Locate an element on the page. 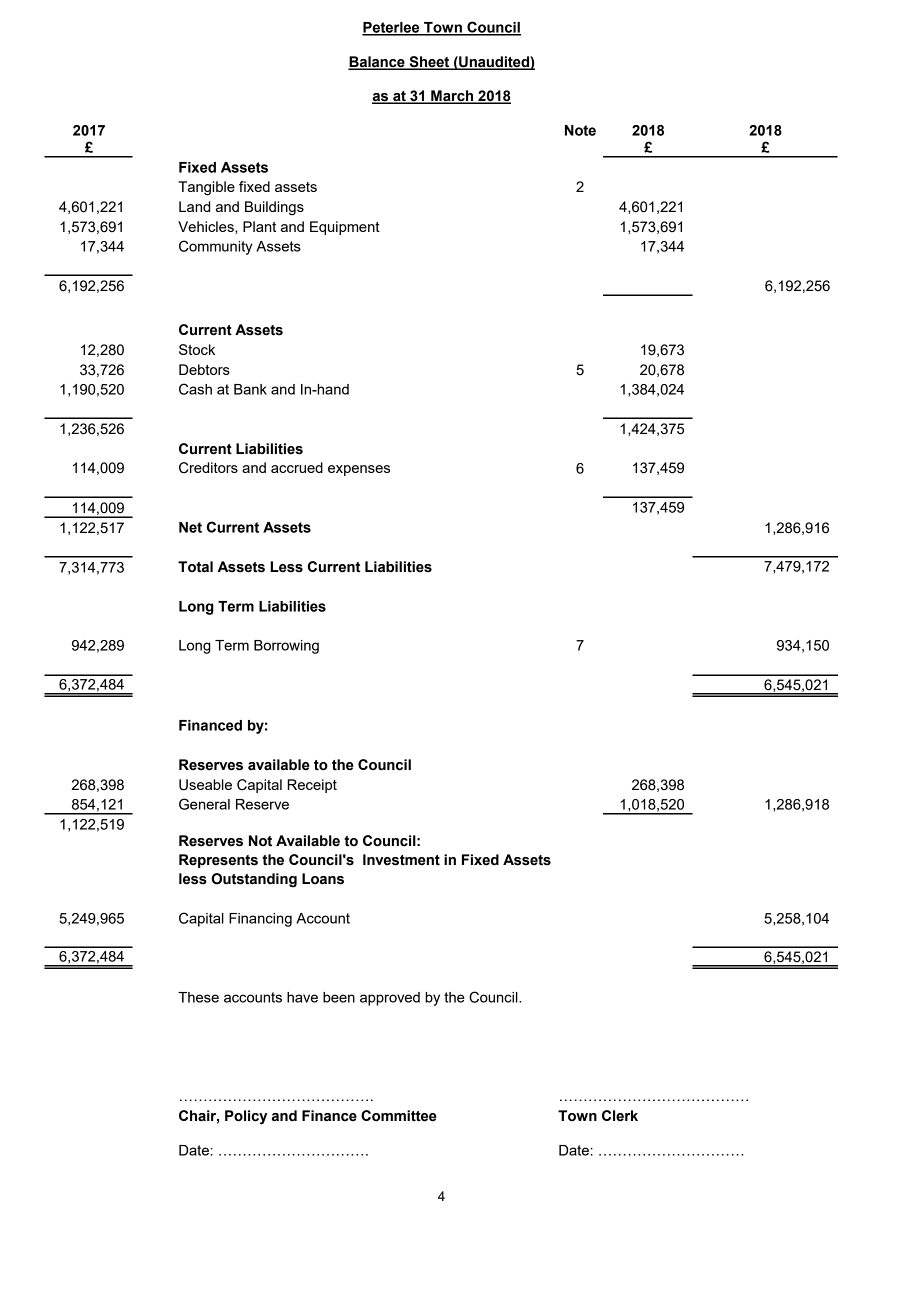 This image has width=924, height=1308. March is located at coordinates (452, 97).
